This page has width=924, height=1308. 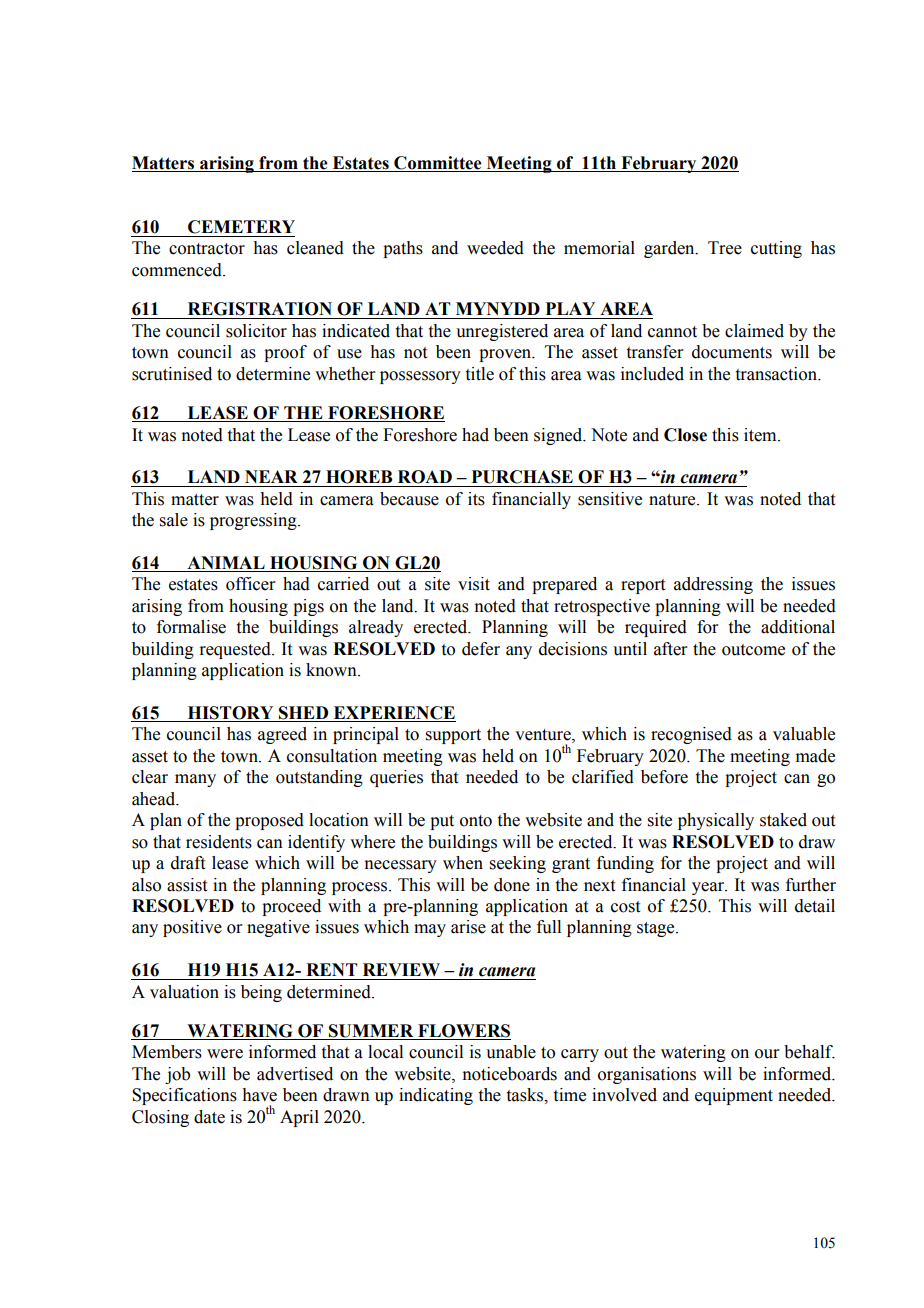 What do you see at coordinates (259, 1095) in the page?
I see `have` at bounding box center [259, 1095].
